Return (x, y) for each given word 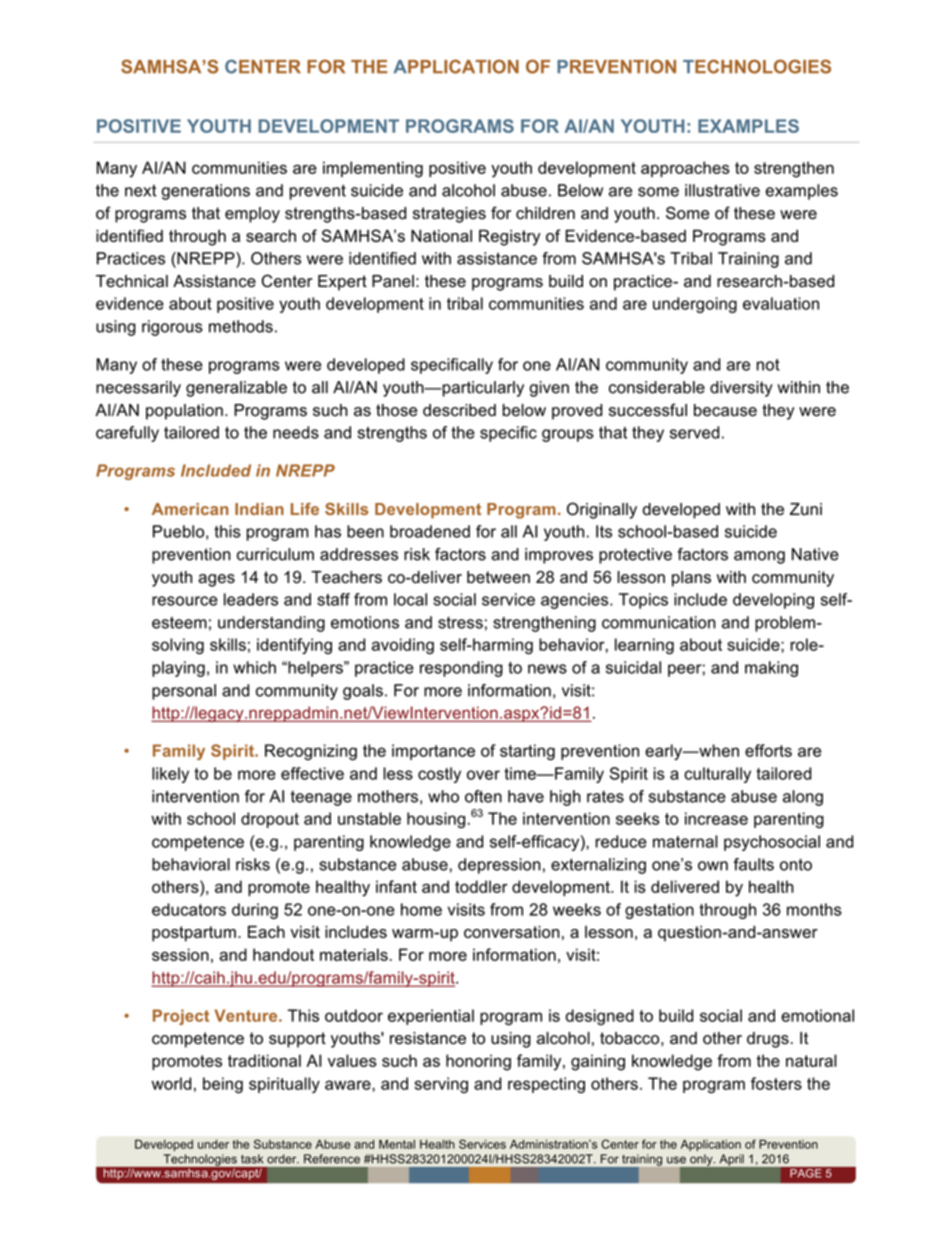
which (254, 667)
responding (461, 669)
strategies (449, 215)
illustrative (722, 190)
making (771, 669)
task (252, 1159)
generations (205, 192)
